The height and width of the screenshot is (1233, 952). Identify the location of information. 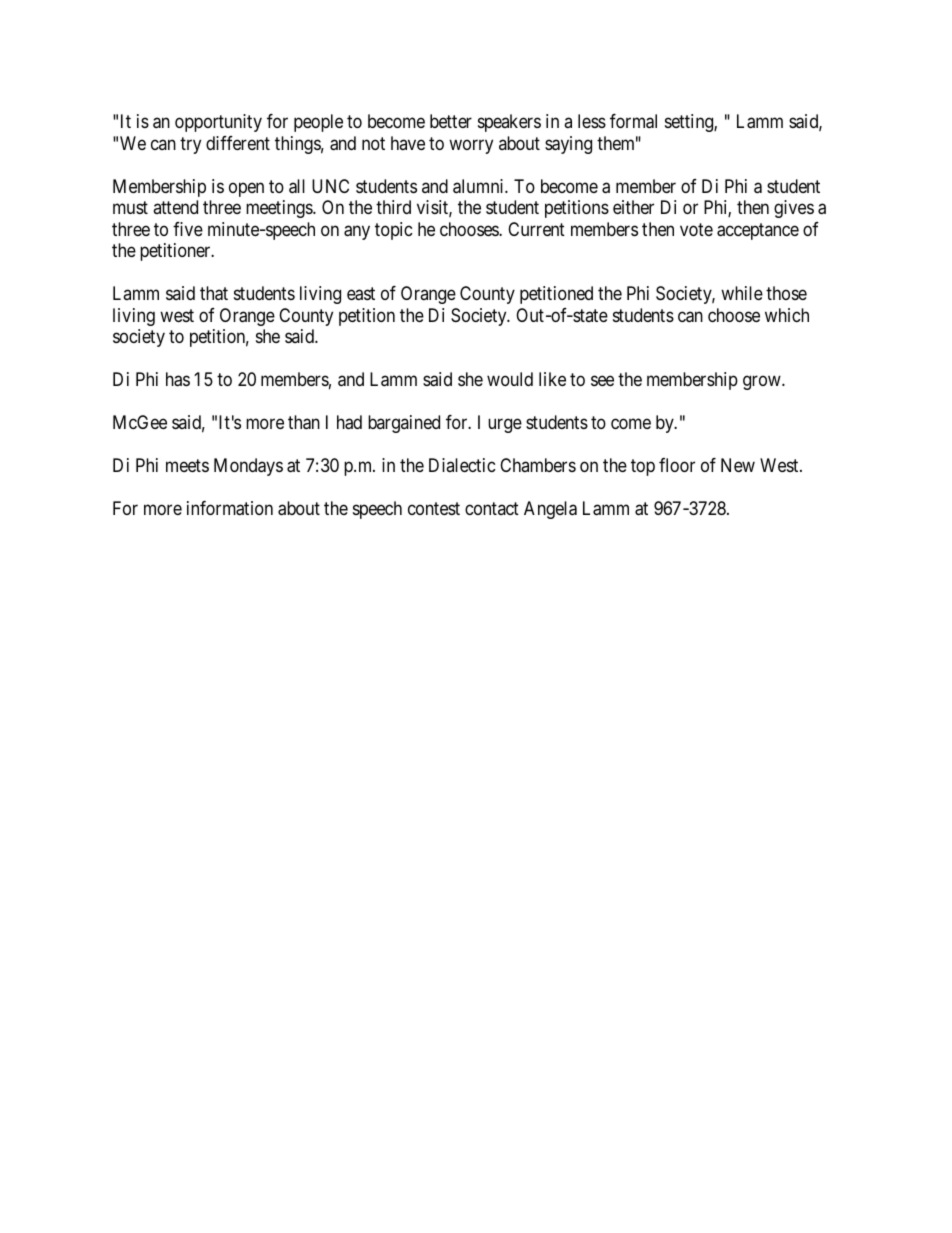
(230, 508).
